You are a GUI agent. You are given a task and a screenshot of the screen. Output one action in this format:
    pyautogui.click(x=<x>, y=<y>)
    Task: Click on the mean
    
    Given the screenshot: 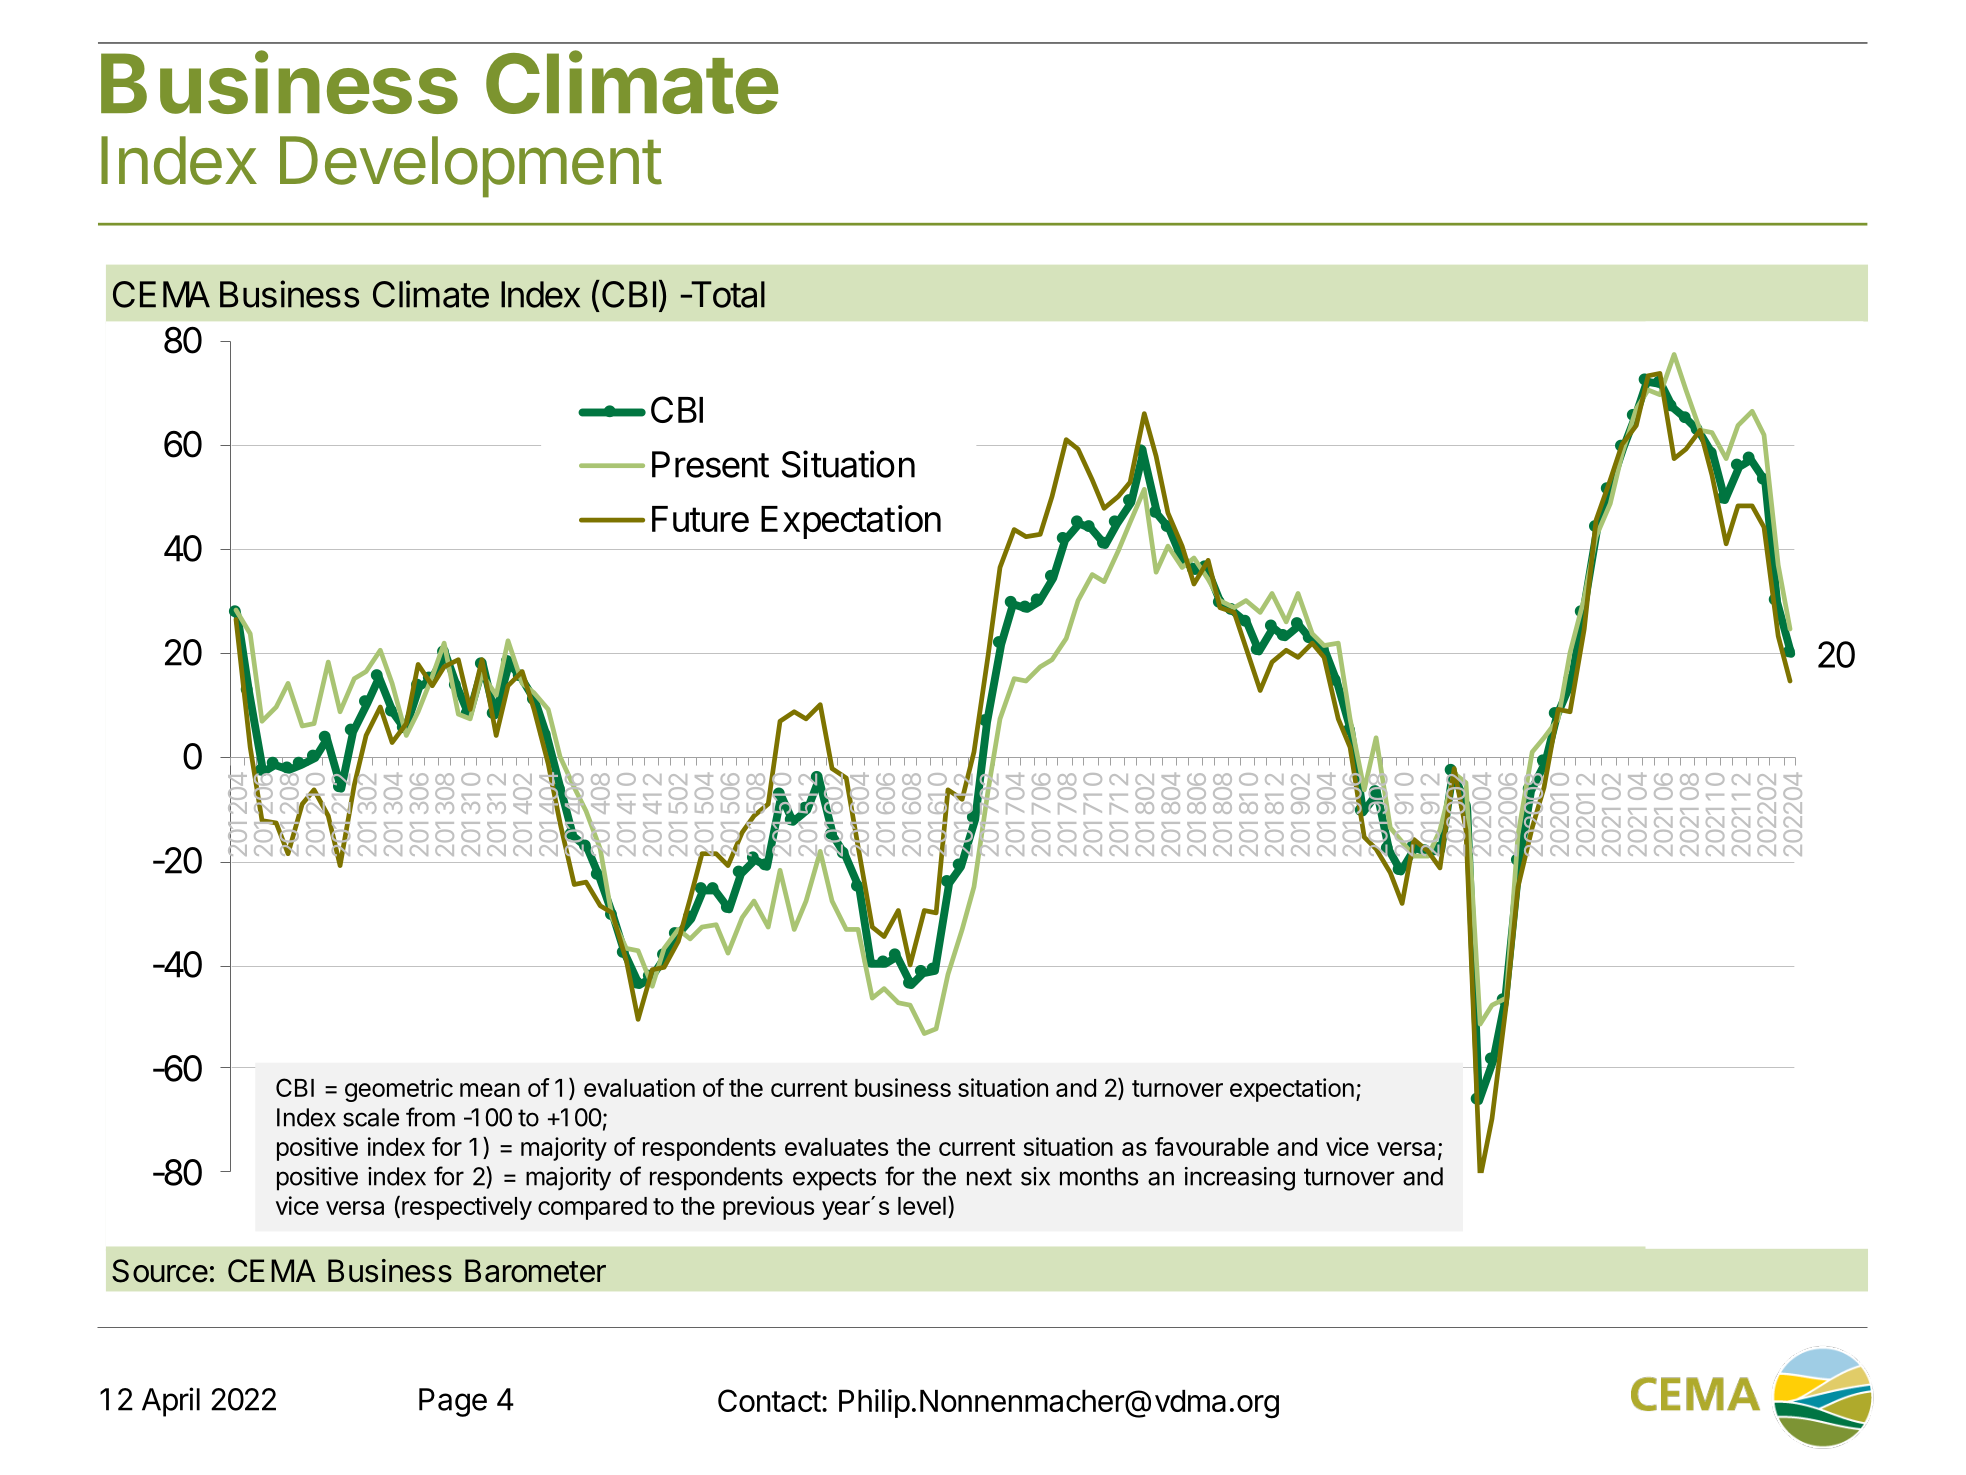 What is the action you would take?
    pyautogui.click(x=490, y=1090)
